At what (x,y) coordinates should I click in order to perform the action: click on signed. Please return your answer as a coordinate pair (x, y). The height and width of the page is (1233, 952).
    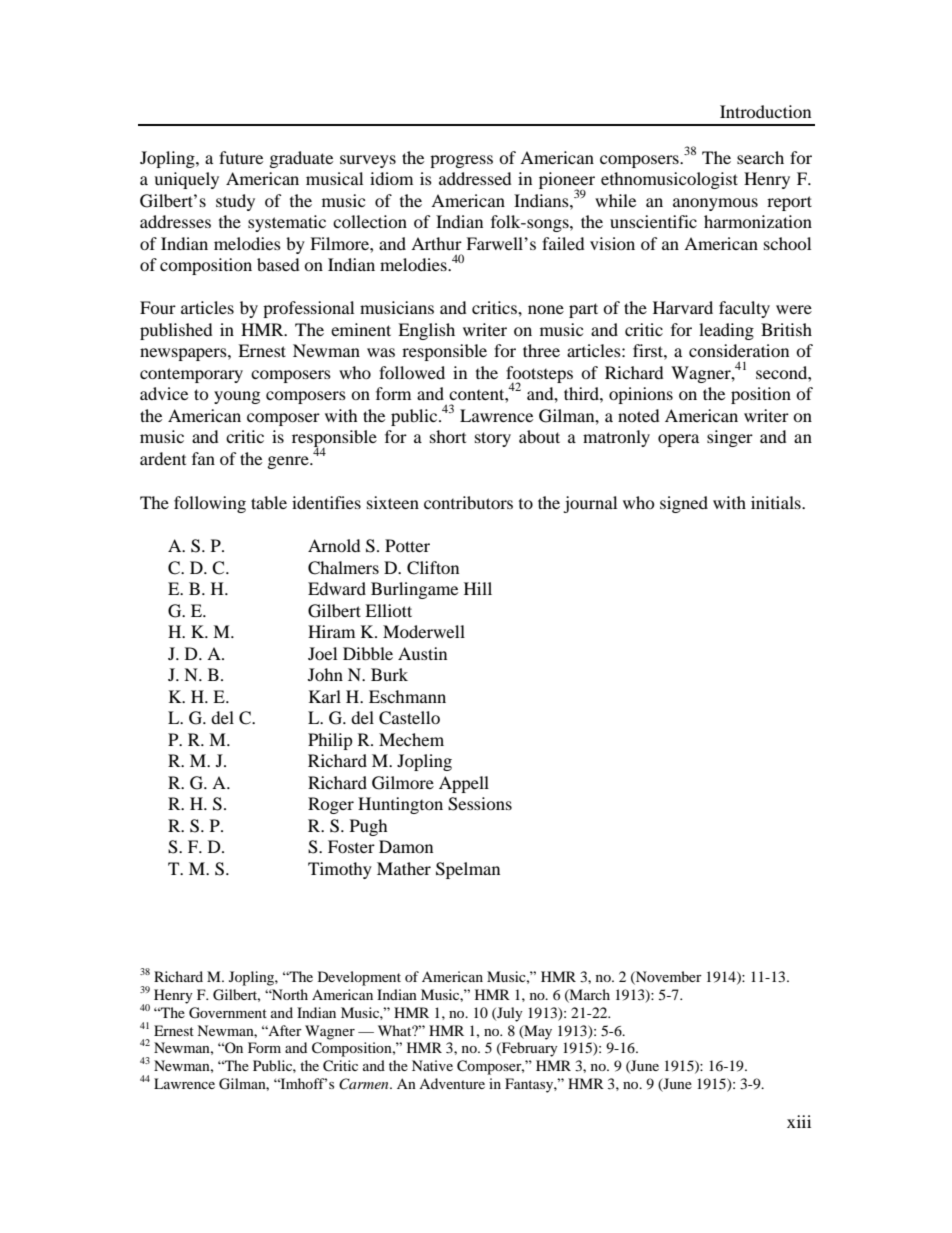
    Looking at the image, I should click on (684, 504).
